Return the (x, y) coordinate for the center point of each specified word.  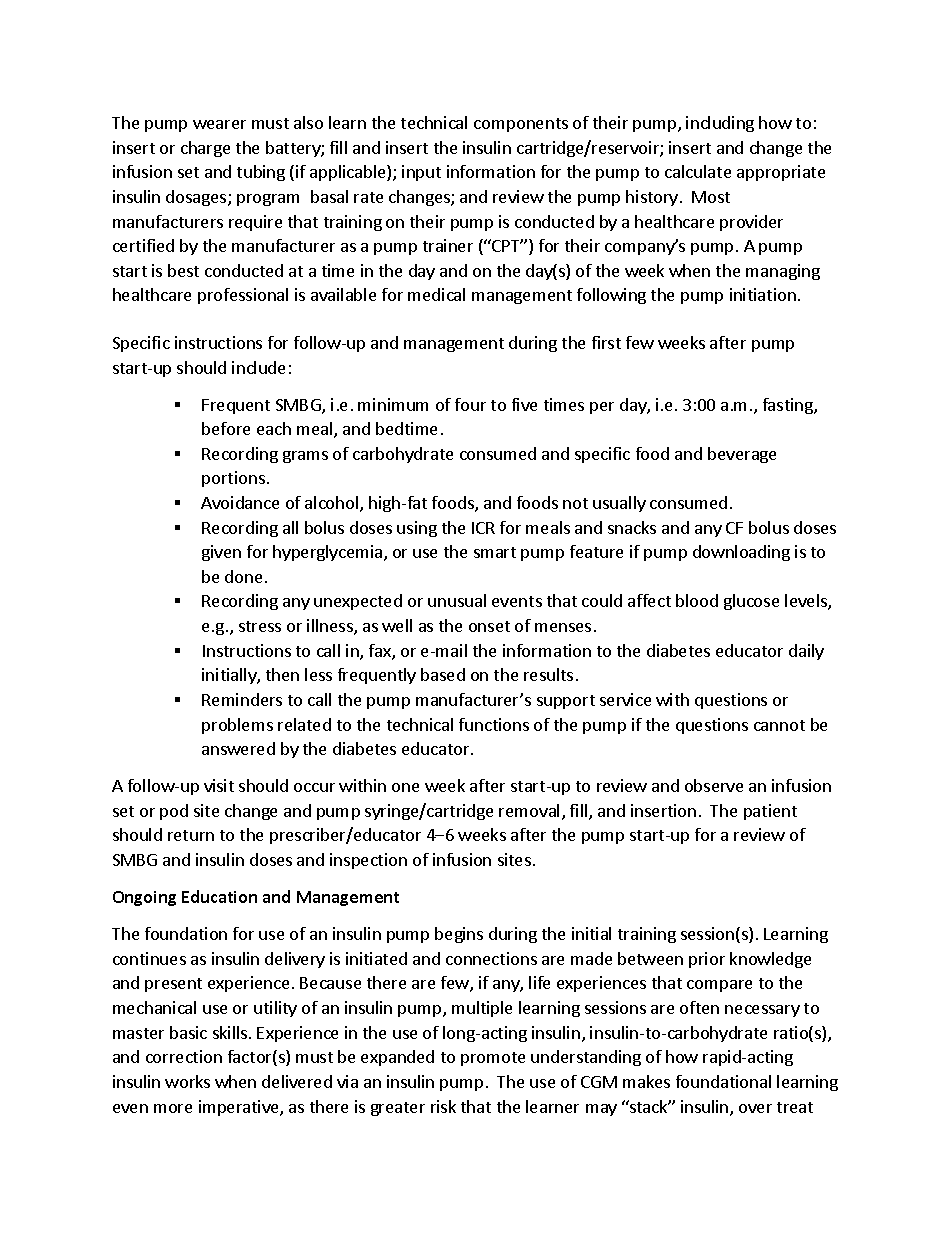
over (755, 1108)
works (187, 1081)
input (421, 173)
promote (493, 1059)
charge (205, 149)
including (720, 124)
